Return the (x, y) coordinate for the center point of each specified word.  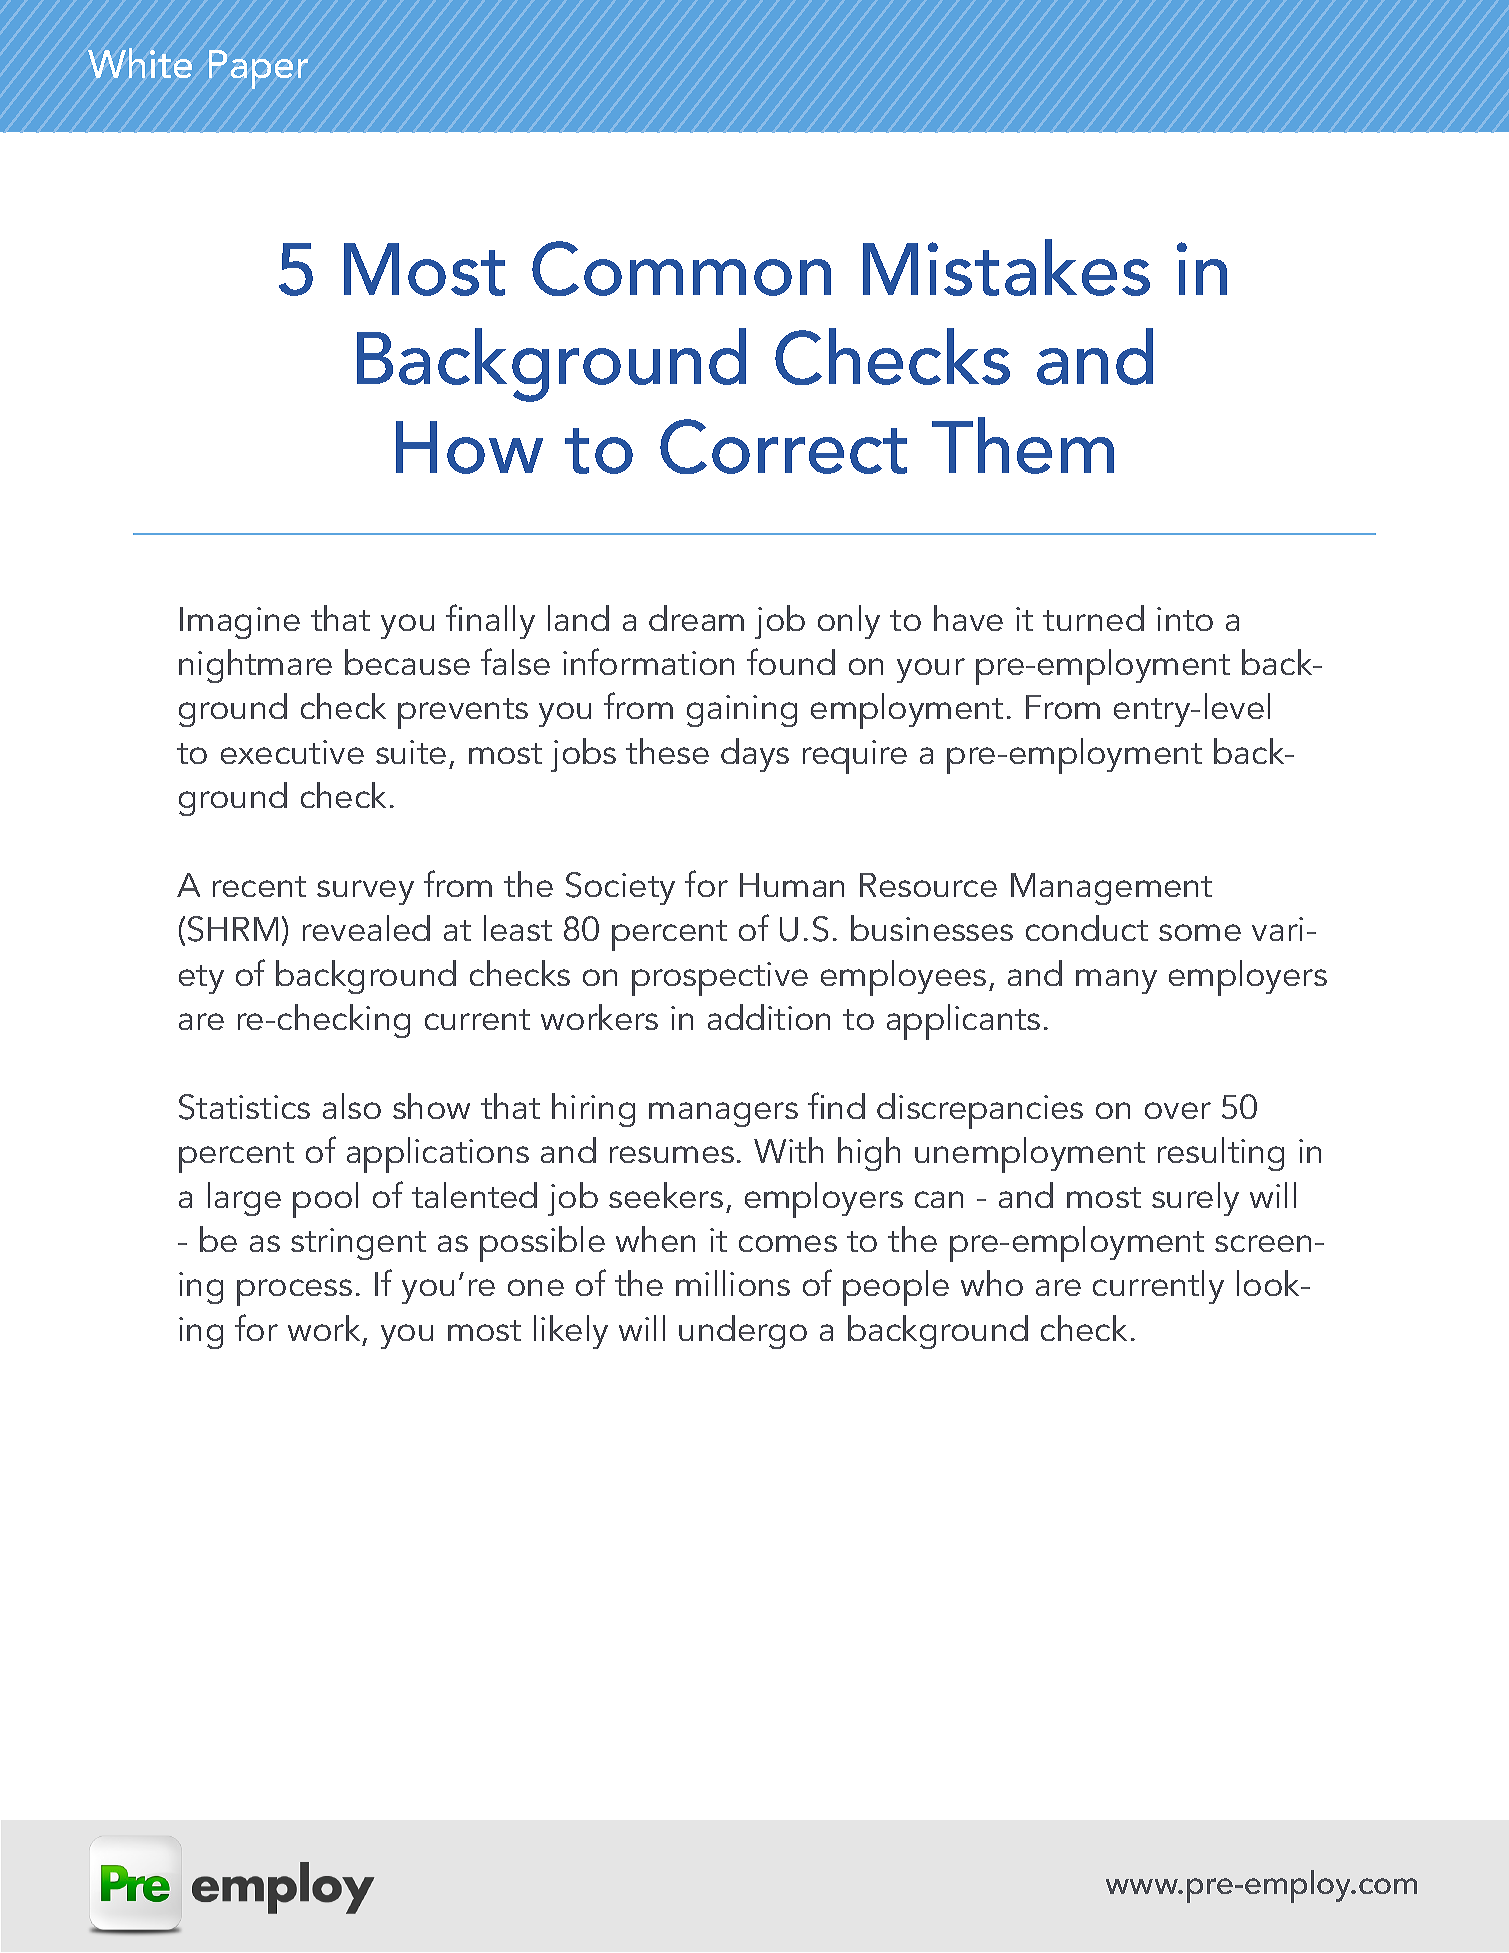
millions (733, 1283)
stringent (358, 1244)
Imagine (240, 623)
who (992, 1283)
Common (681, 268)
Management (1111, 889)
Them (1023, 445)
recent (259, 886)
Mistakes (1006, 267)
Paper (258, 69)
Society (620, 888)
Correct (783, 446)
